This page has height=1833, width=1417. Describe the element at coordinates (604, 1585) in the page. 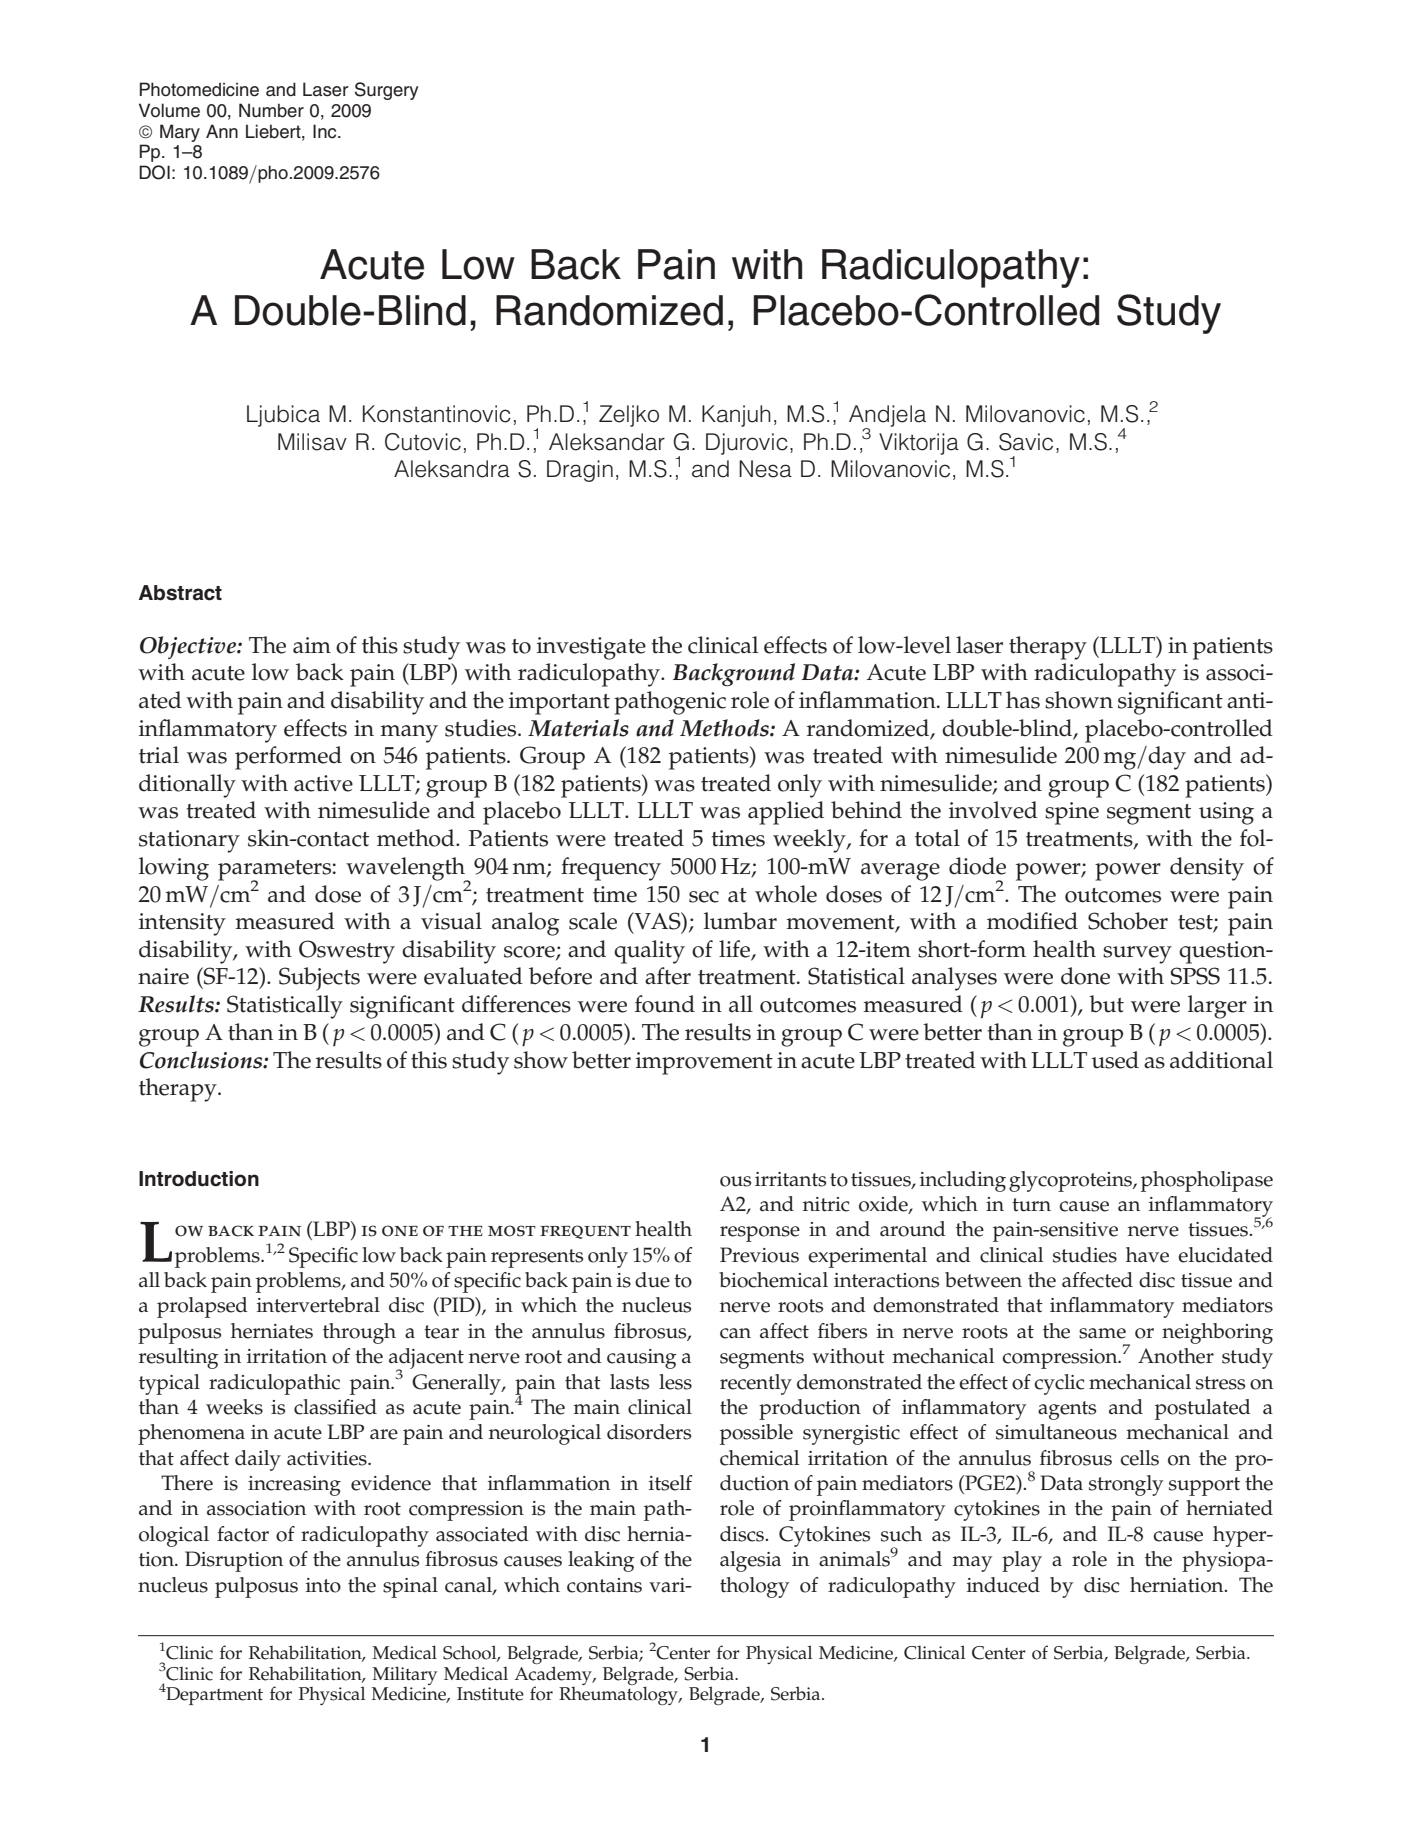

I see `contains` at that location.
